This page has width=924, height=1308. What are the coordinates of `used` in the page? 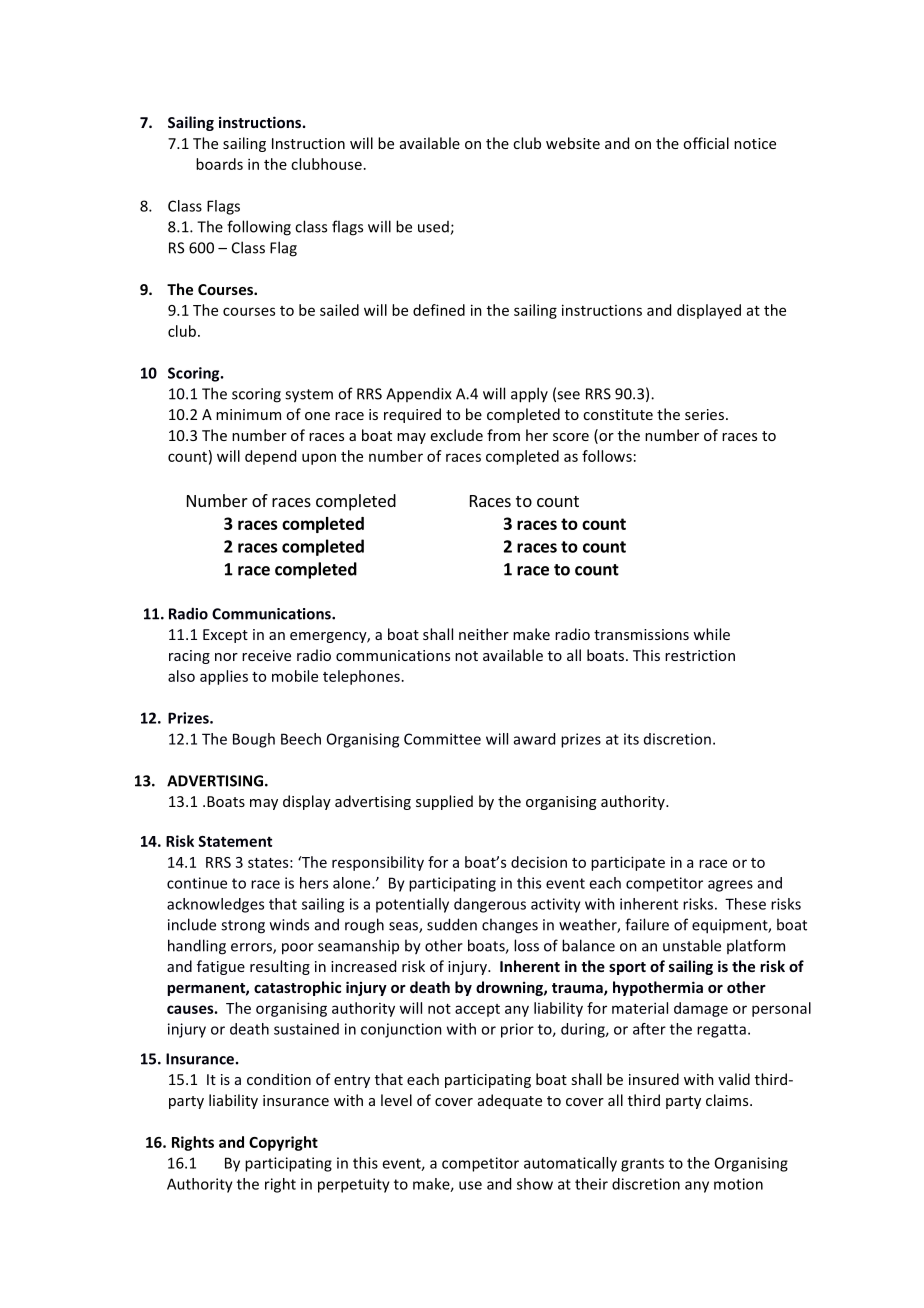 It's located at (434, 228).
